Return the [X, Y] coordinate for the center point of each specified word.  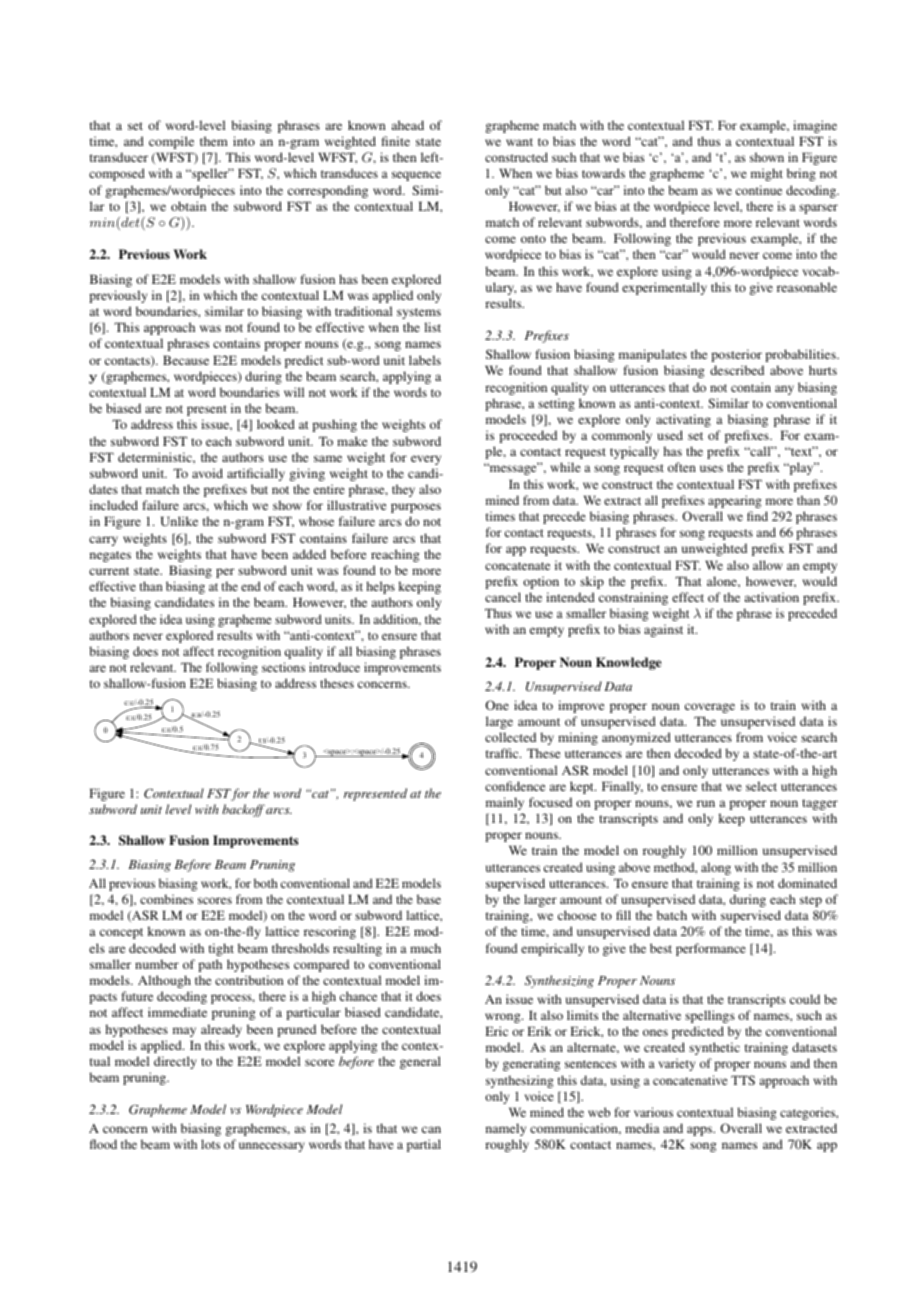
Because [186, 360]
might [767, 174]
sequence [416, 176]
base [429, 899]
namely [506, 1129]
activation [772, 597]
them [214, 141]
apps [701, 1131]
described [737, 370]
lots [210, 1144]
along [716, 868]
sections [283, 667]
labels [425, 360]
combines [166, 899]
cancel [503, 597]
